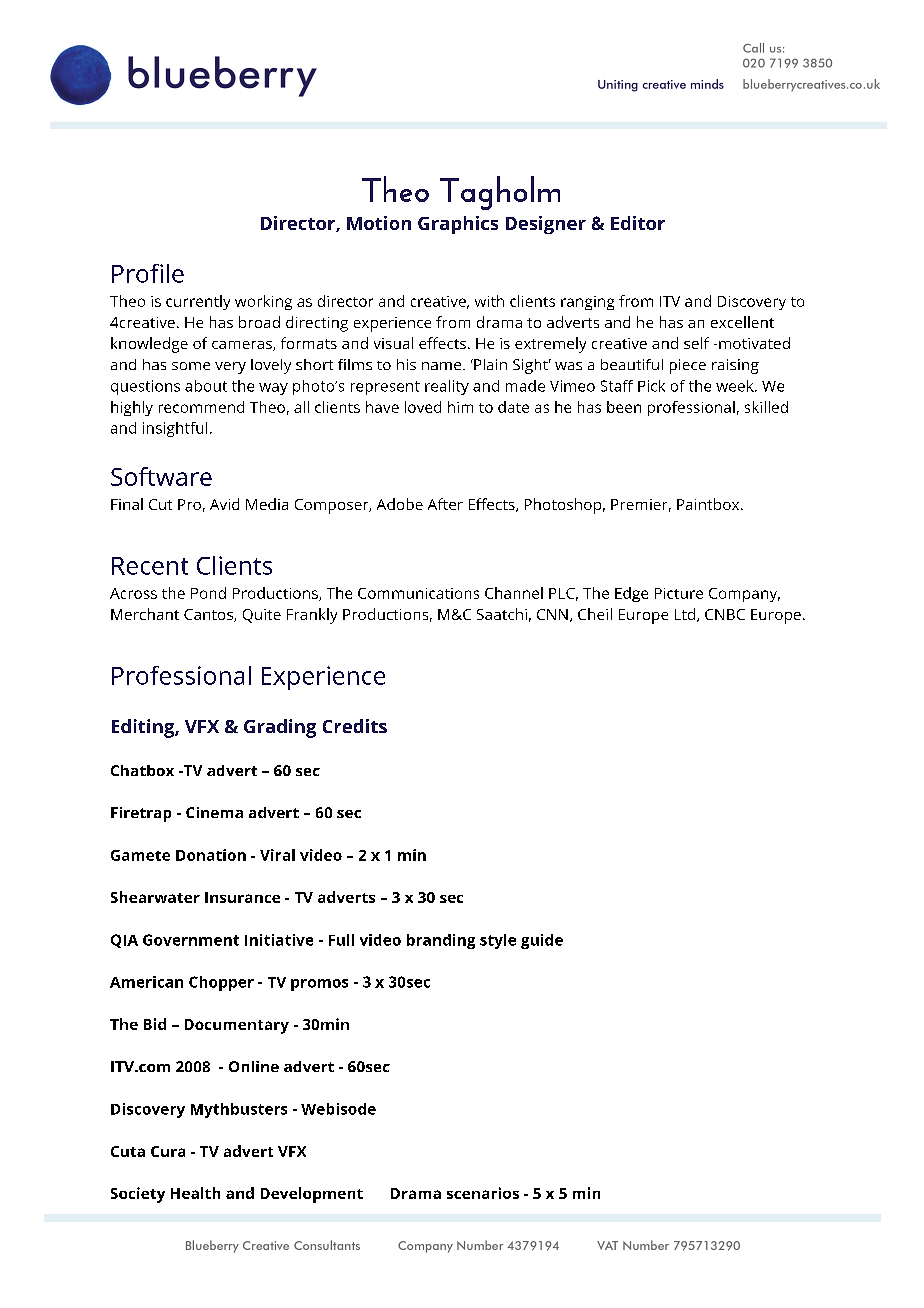  Describe the element at coordinates (542, 941) in the screenshot. I see `guide` at that location.
